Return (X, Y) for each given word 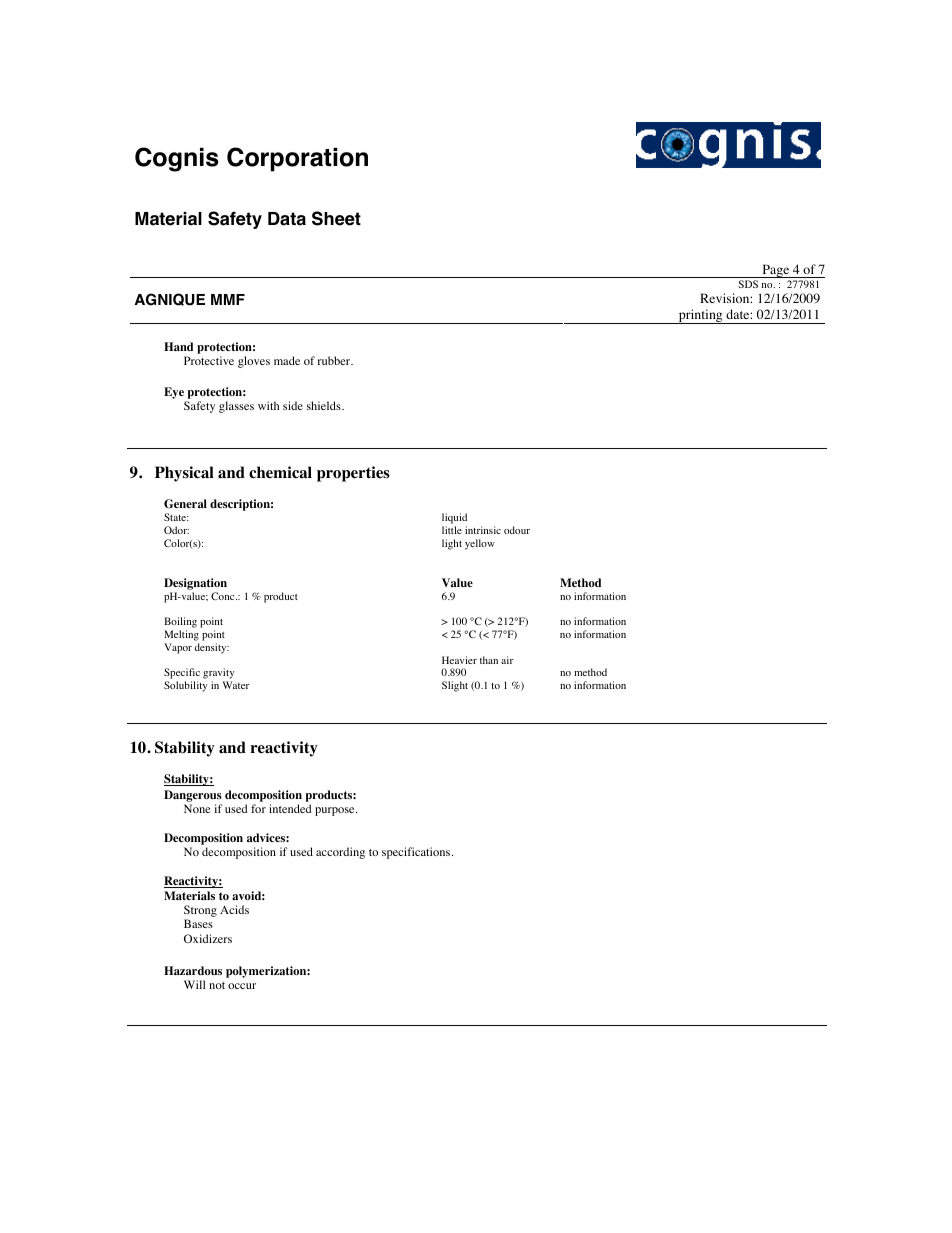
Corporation (297, 159)
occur (242, 986)
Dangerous (193, 796)
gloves (254, 362)
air (507, 660)
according (340, 853)
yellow (480, 544)
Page (776, 271)
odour (517, 530)
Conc (224, 596)
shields (325, 405)
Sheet (336, 218)
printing (700, 316)
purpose (336, 811)
